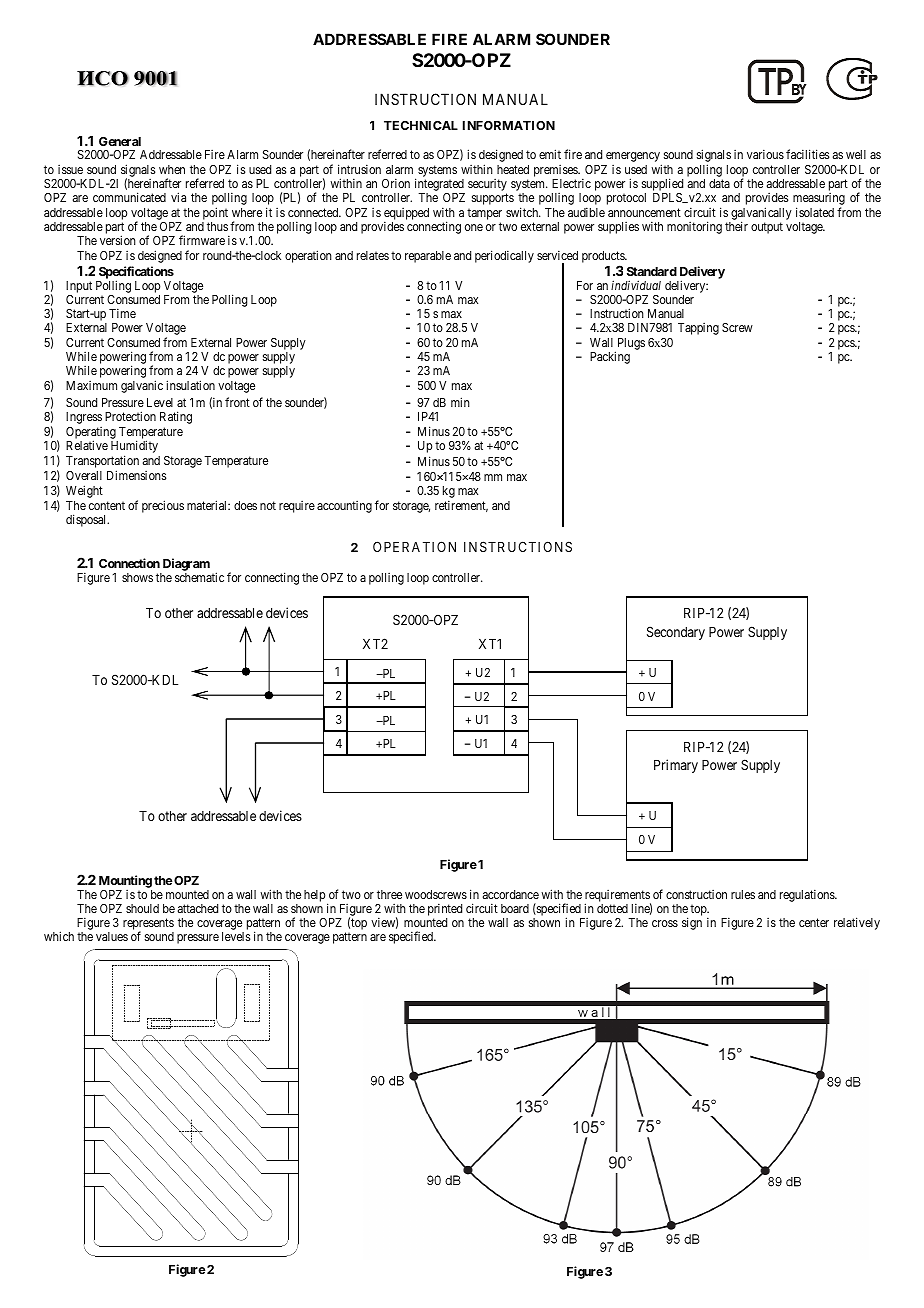 The height and width of the screenshot is (1308, 924). What do you see at coordinates (513, 169) in the screenshot?
I see `heated` at bounding box center [513, 169].
